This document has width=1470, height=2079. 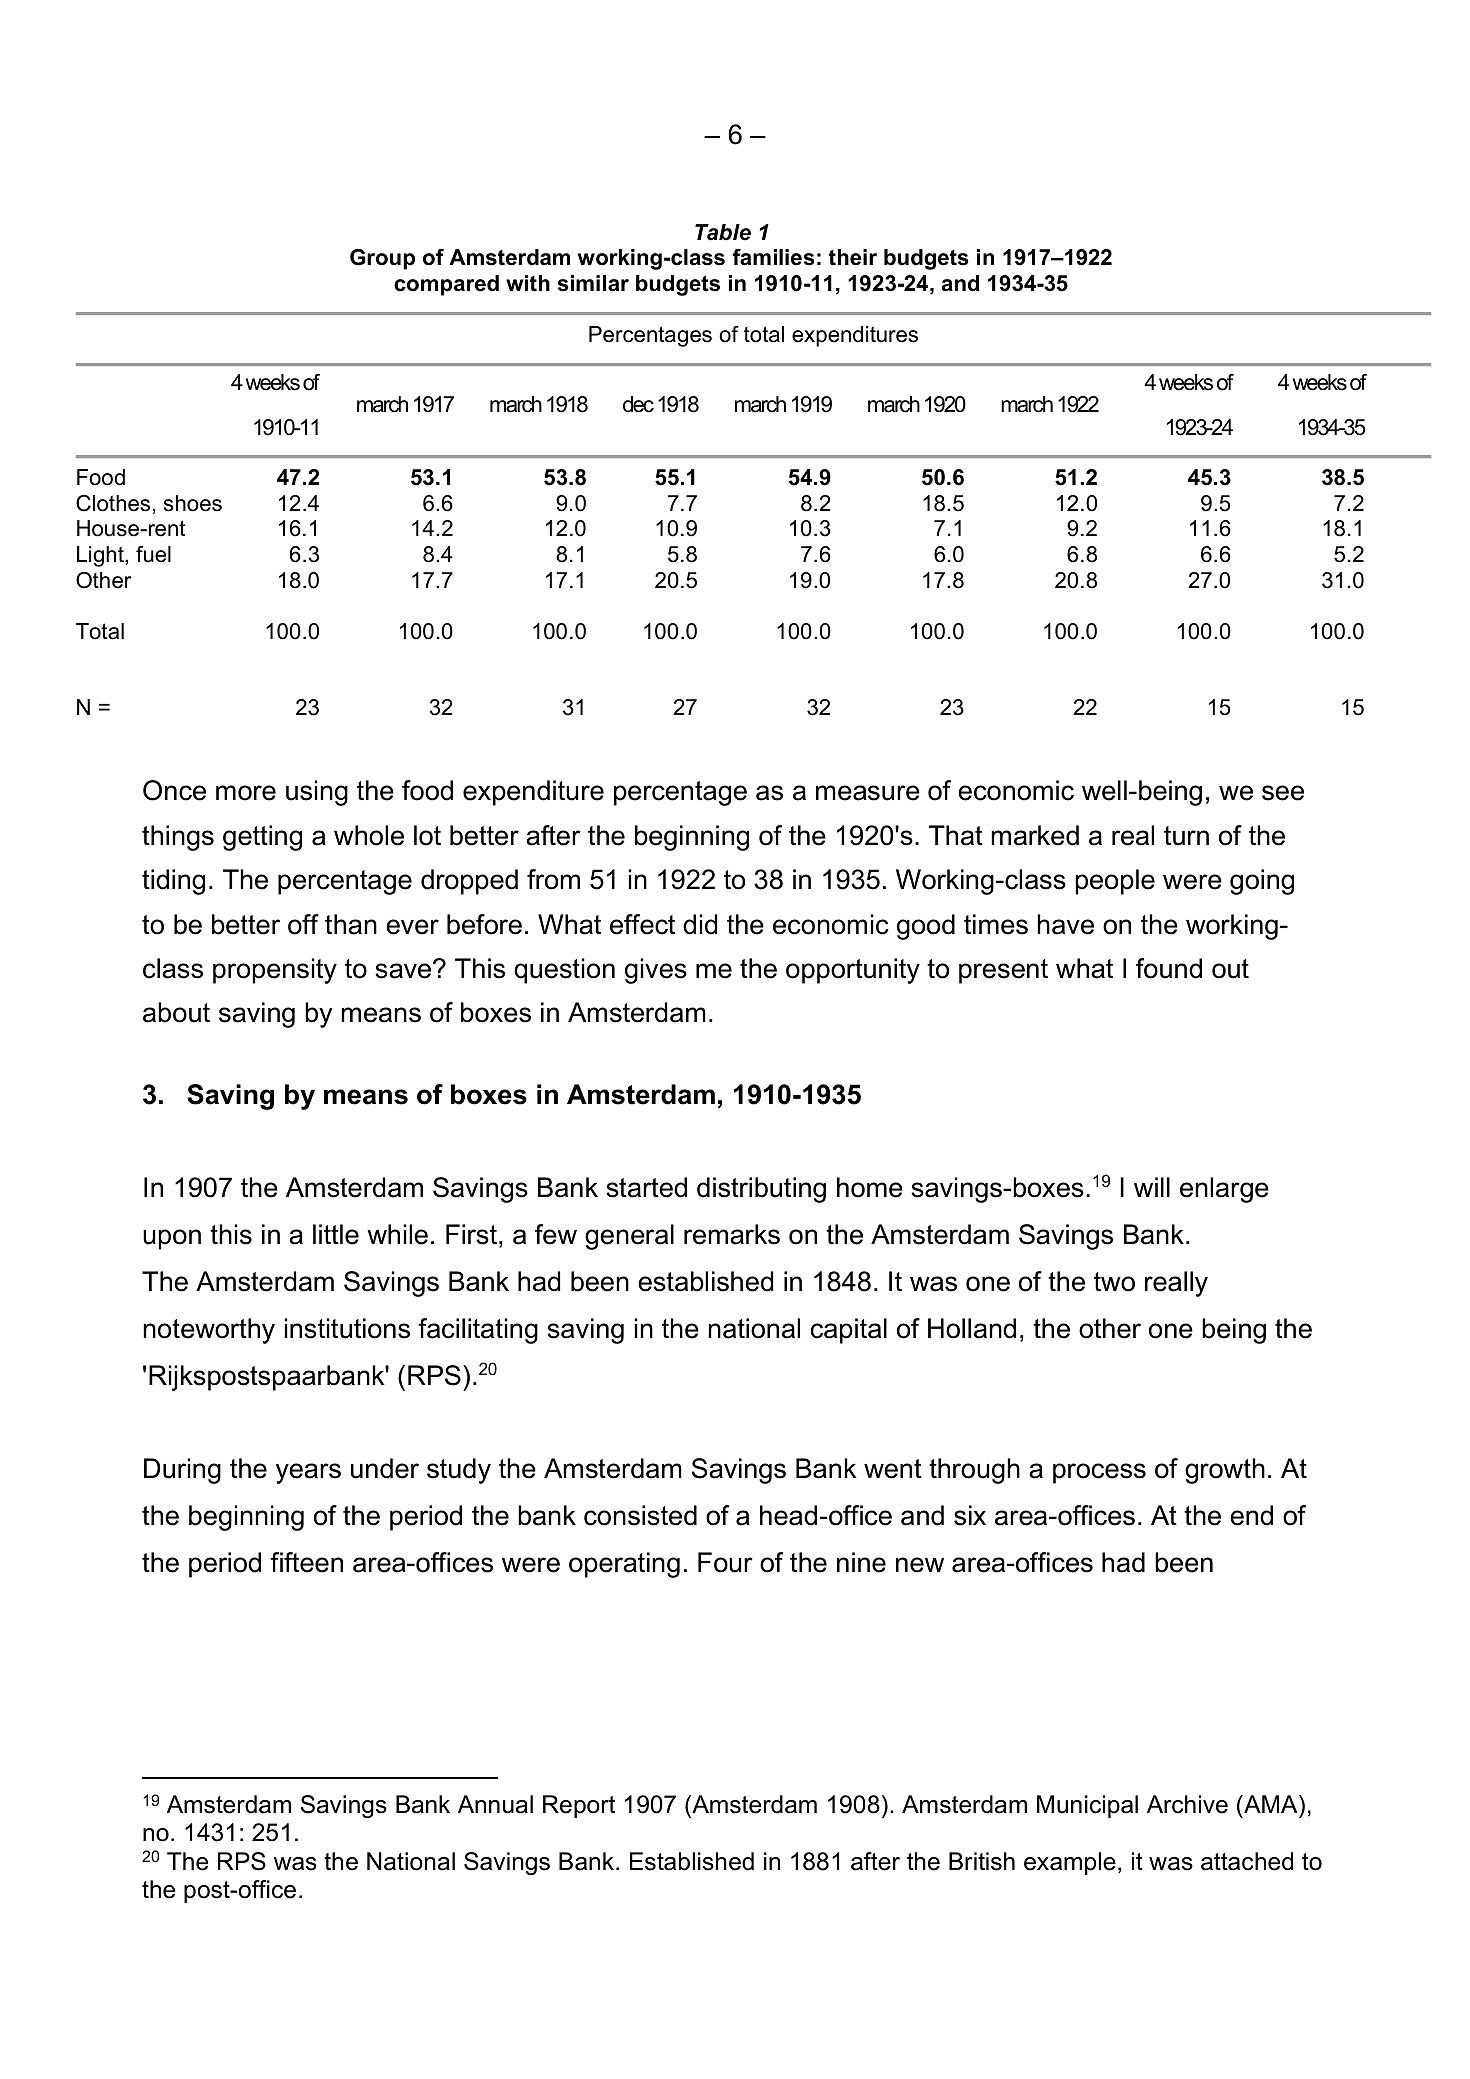 What do you see at coordinates (1186, 836) in the document?
I see `turn` at bounding box center [1186, 836].
